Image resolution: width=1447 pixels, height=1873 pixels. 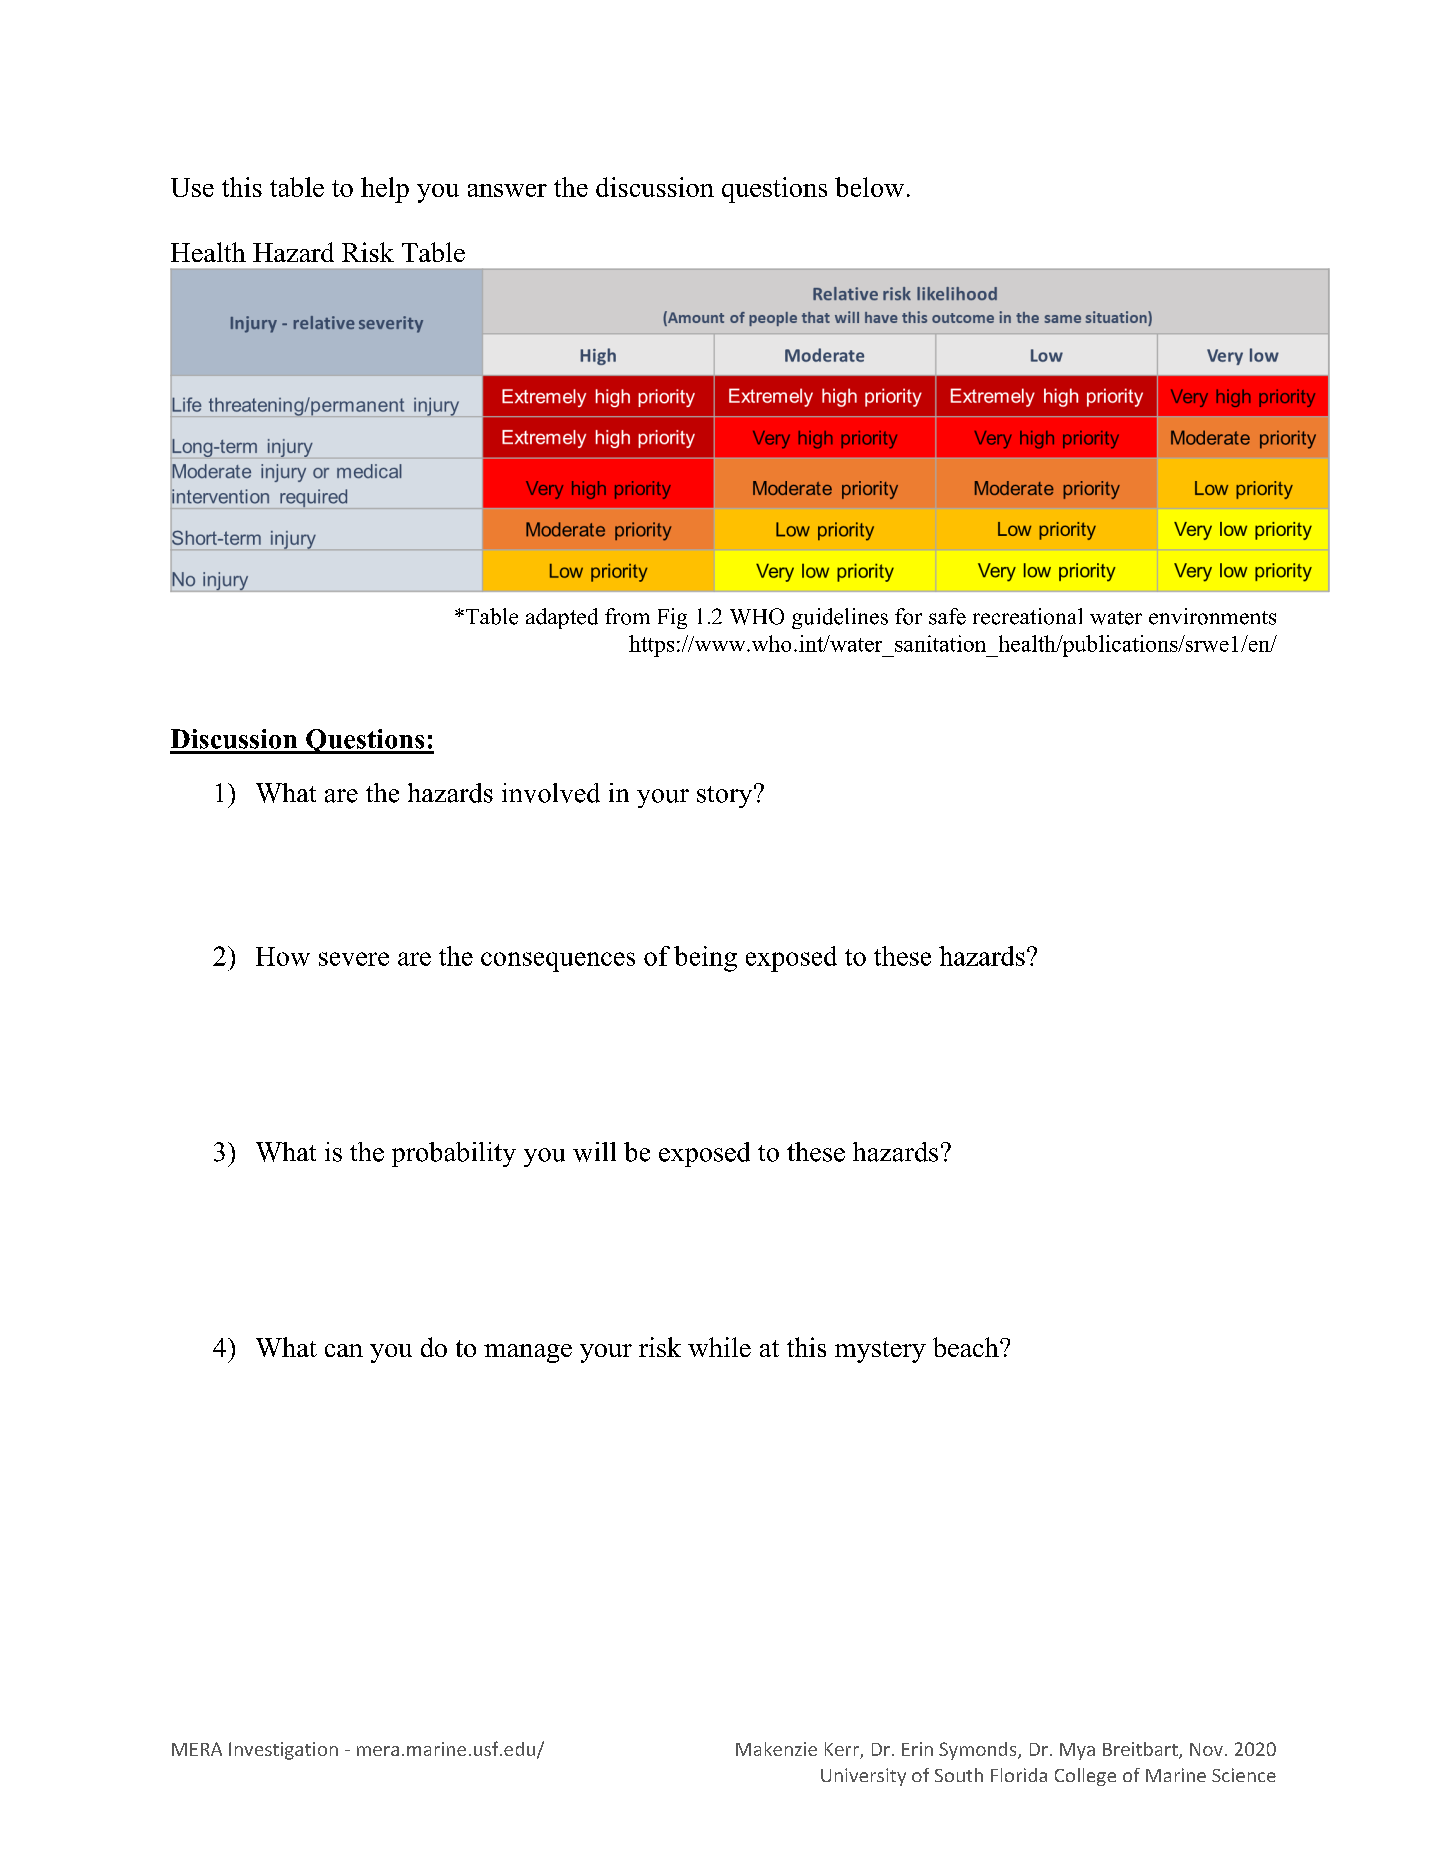 I want to click on being, so click(x=705, y=959).
